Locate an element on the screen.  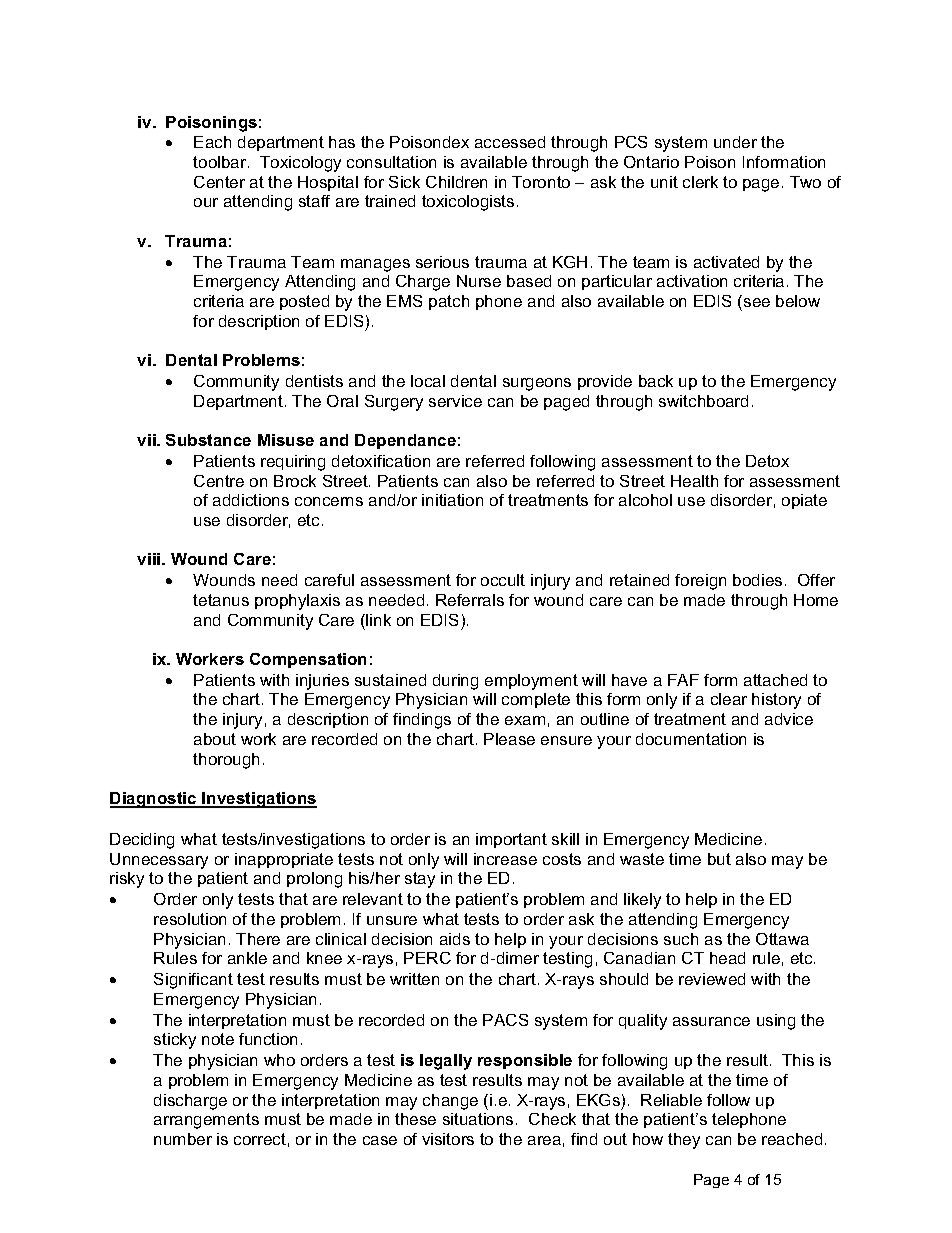
attached is located at coordinates (775, 680).
